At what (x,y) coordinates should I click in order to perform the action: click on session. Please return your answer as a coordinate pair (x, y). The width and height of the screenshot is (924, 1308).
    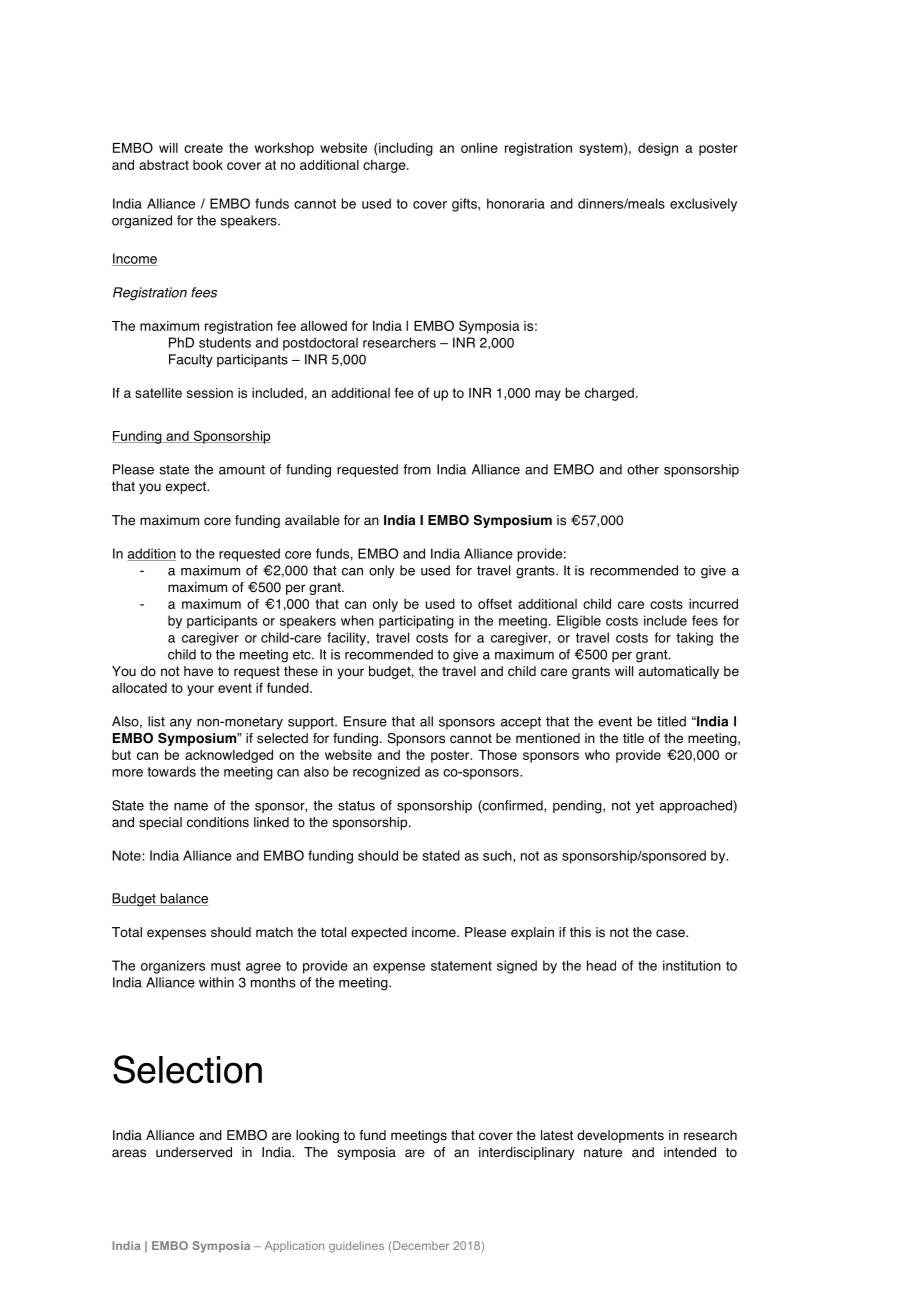
    Looking at the image, I should click on (210, 393).
